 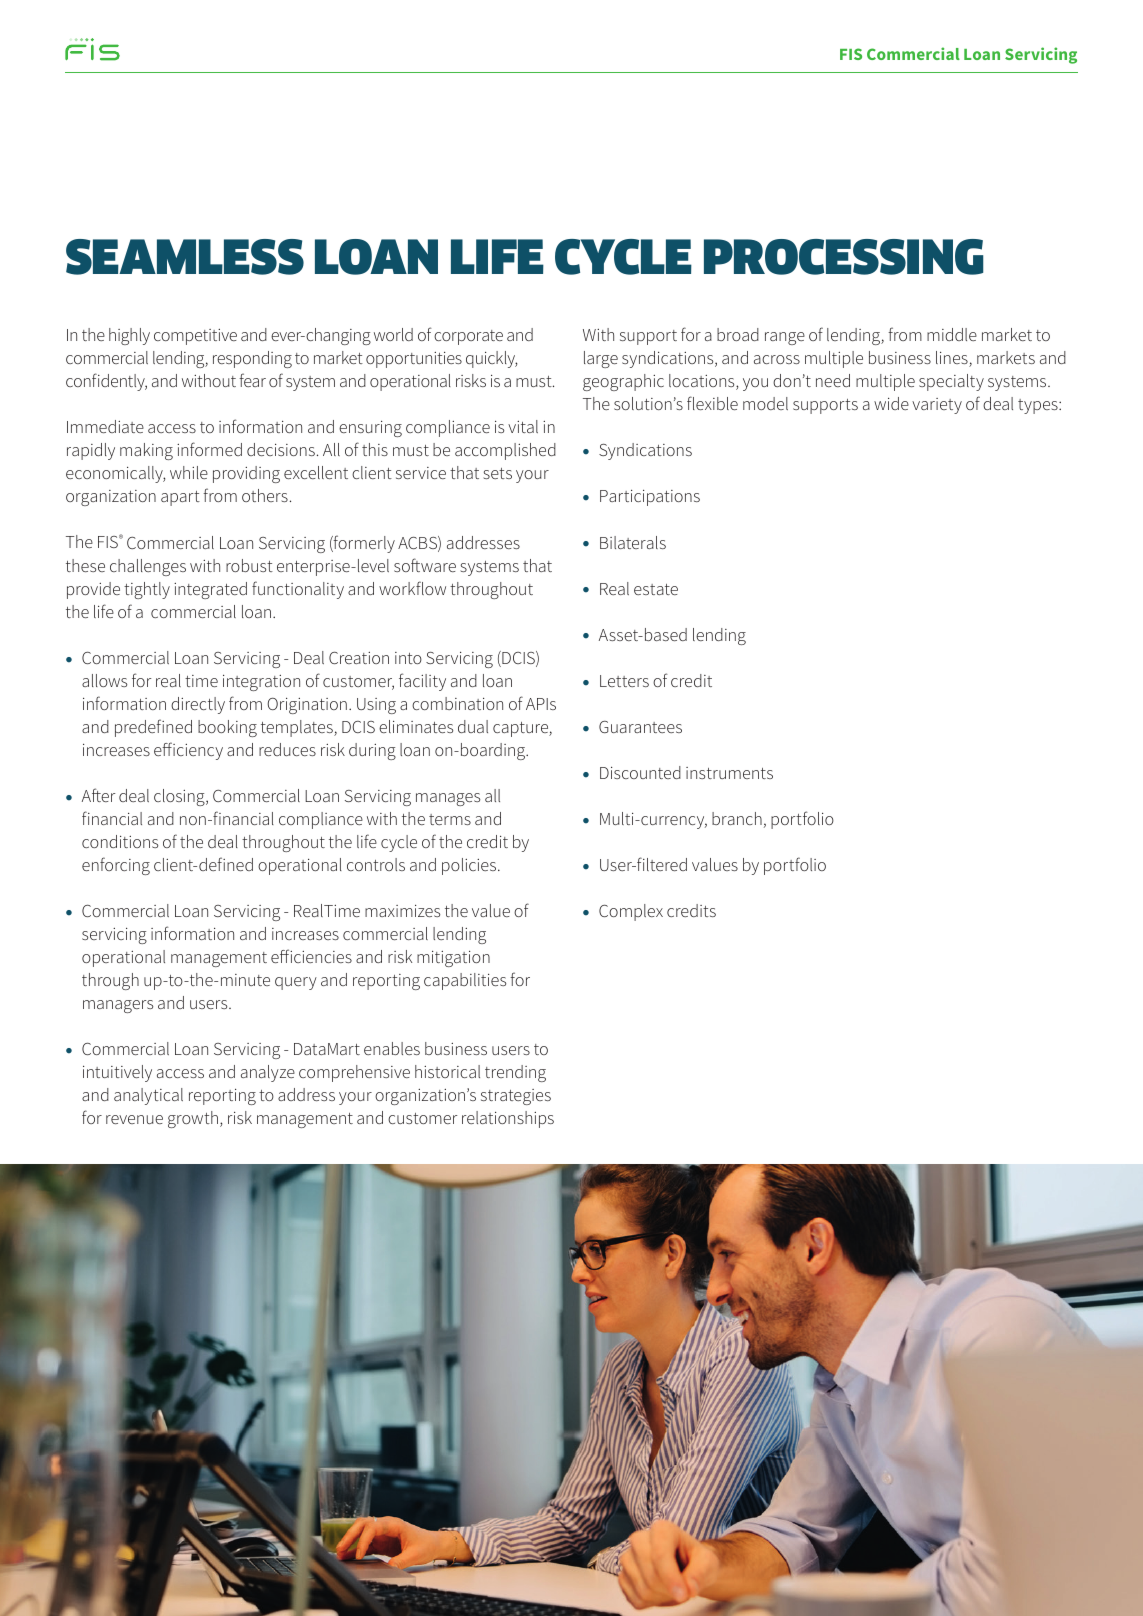 What do you see at coordinates (180, 797) in the screenshot?
I see `closing` at bounding box center [180, 797].
